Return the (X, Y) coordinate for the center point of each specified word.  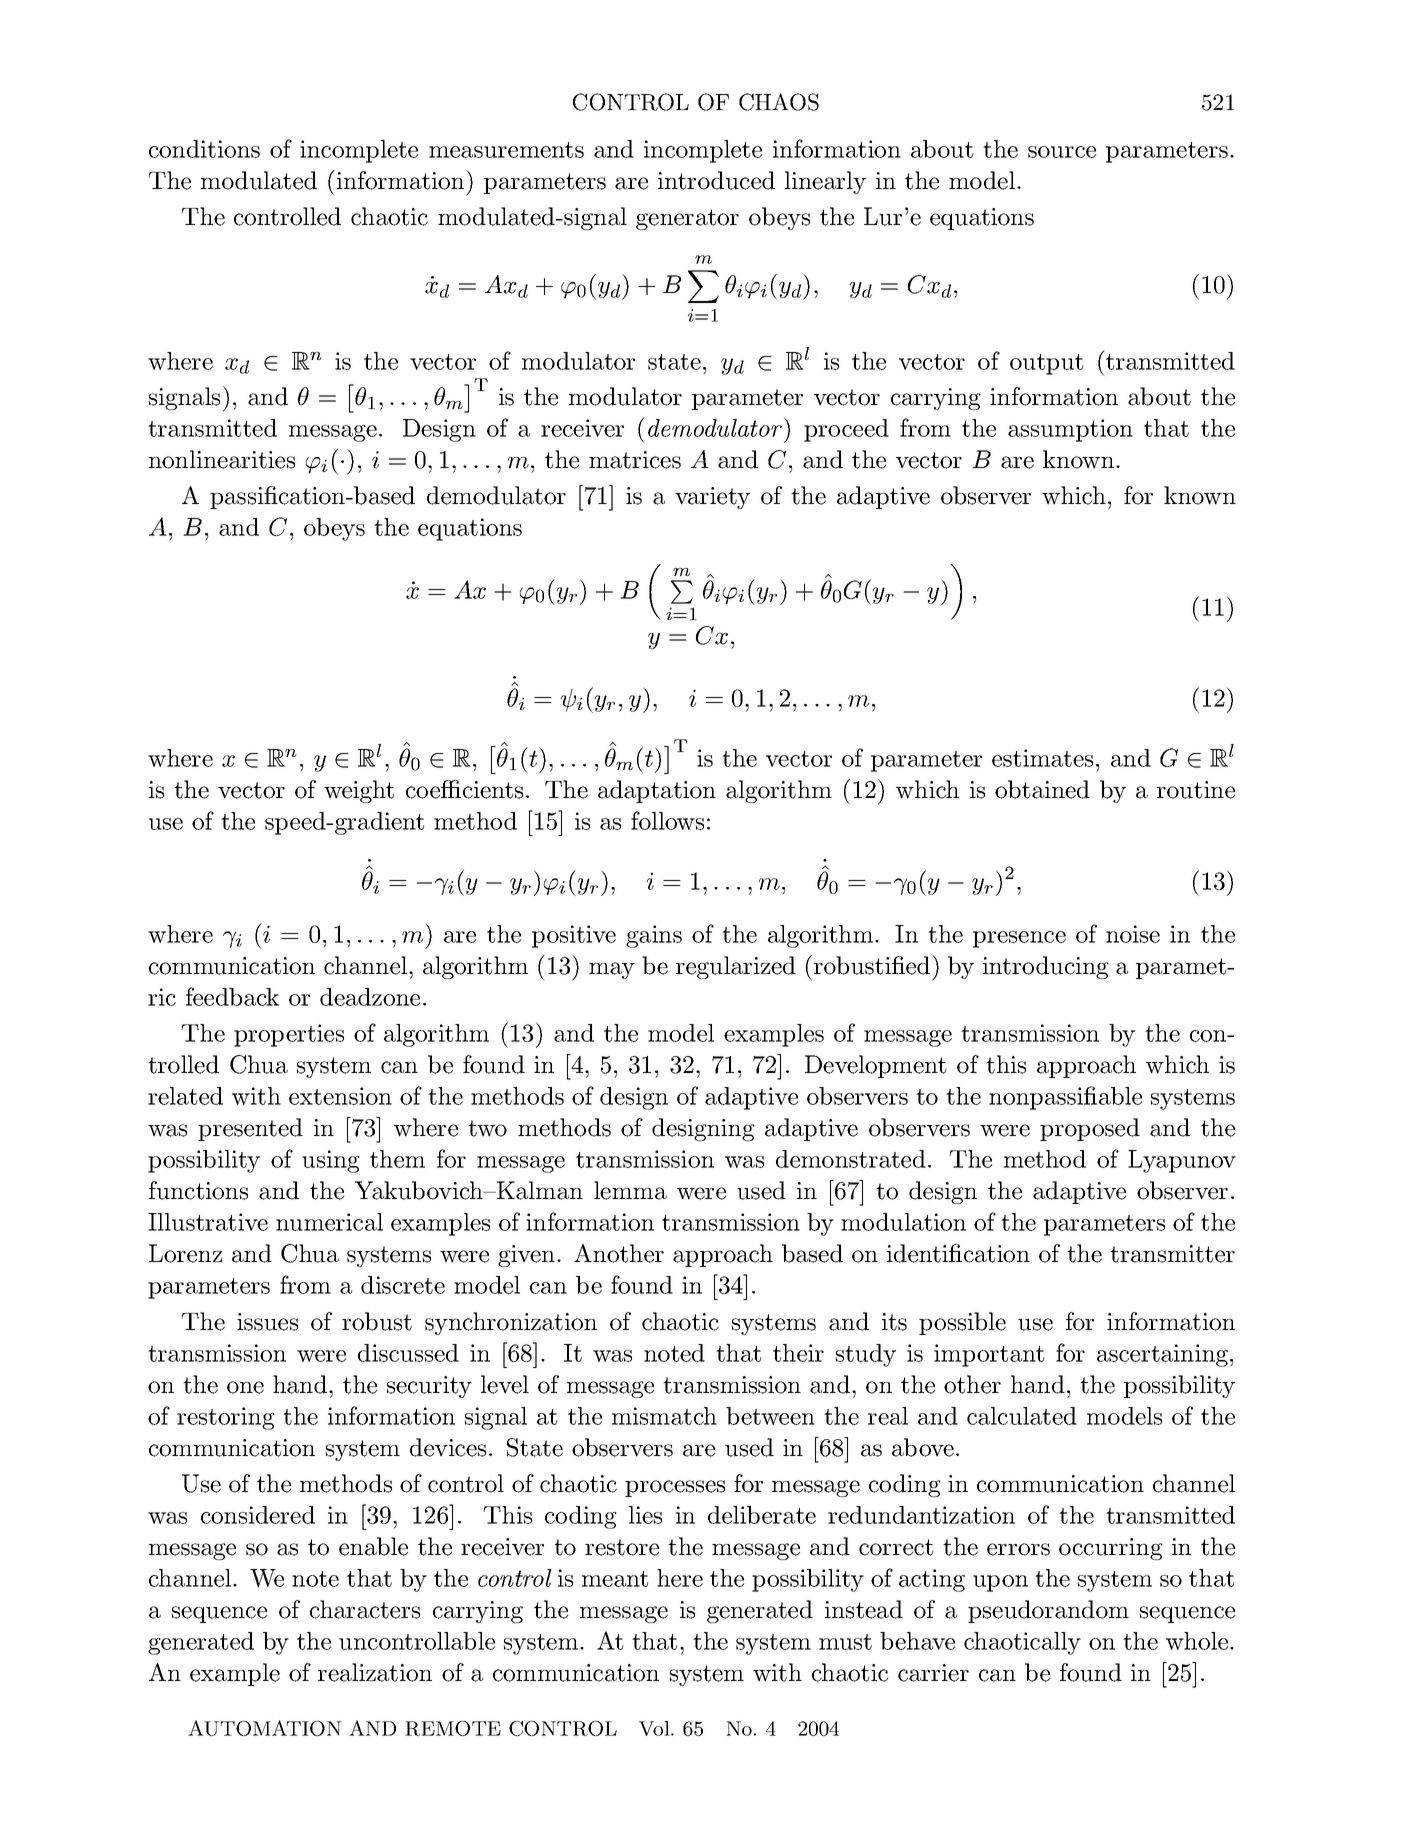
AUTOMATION (265, 1728)
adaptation (657, 791)
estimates (1042, 758)
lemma (630, 1190)
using (331, 1161)
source (1062, 152)
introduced (716, 180)
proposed (1090, 1129)
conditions (204, 149)
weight (359, 791)
